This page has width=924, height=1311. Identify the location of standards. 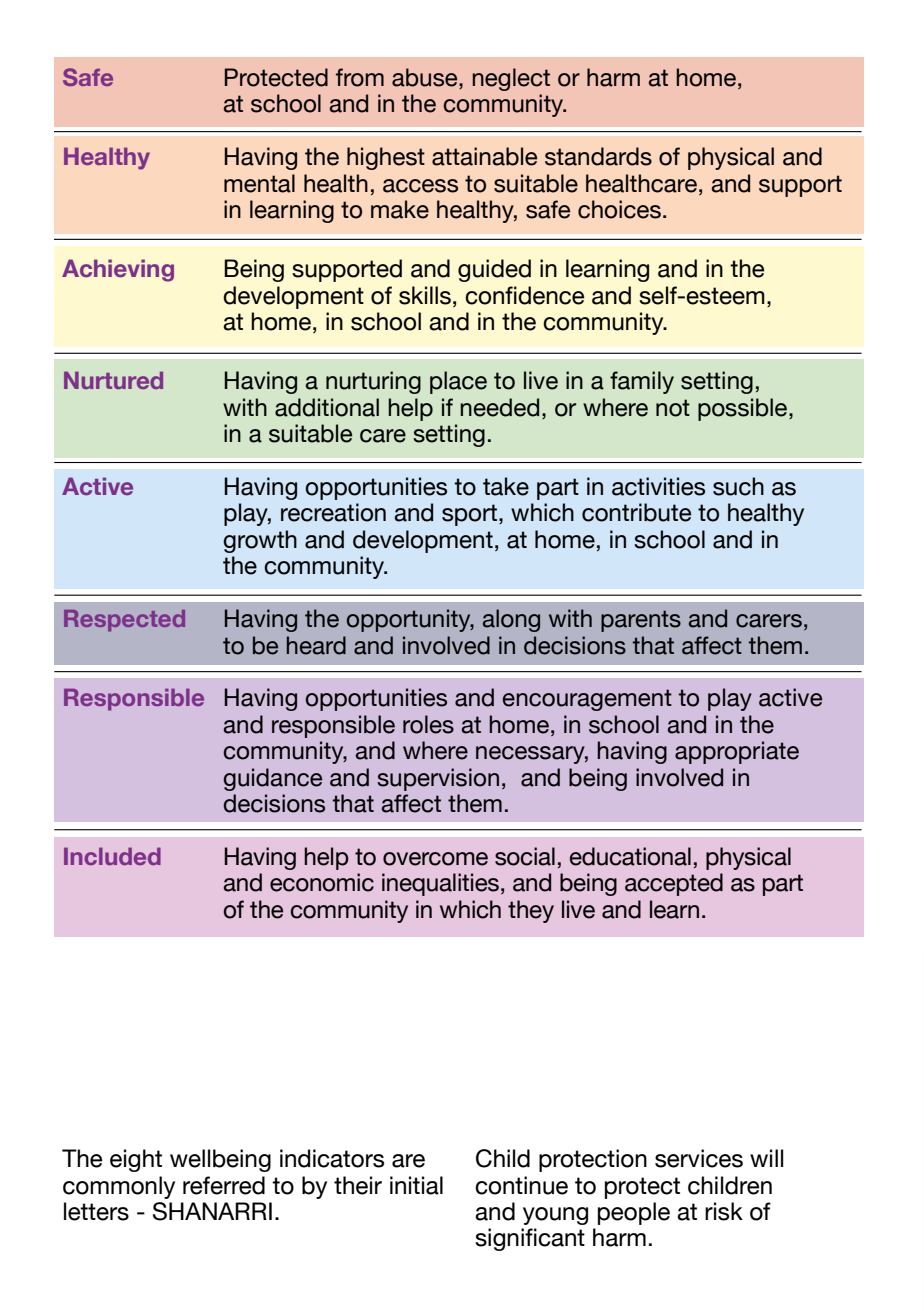
(598, 156).
